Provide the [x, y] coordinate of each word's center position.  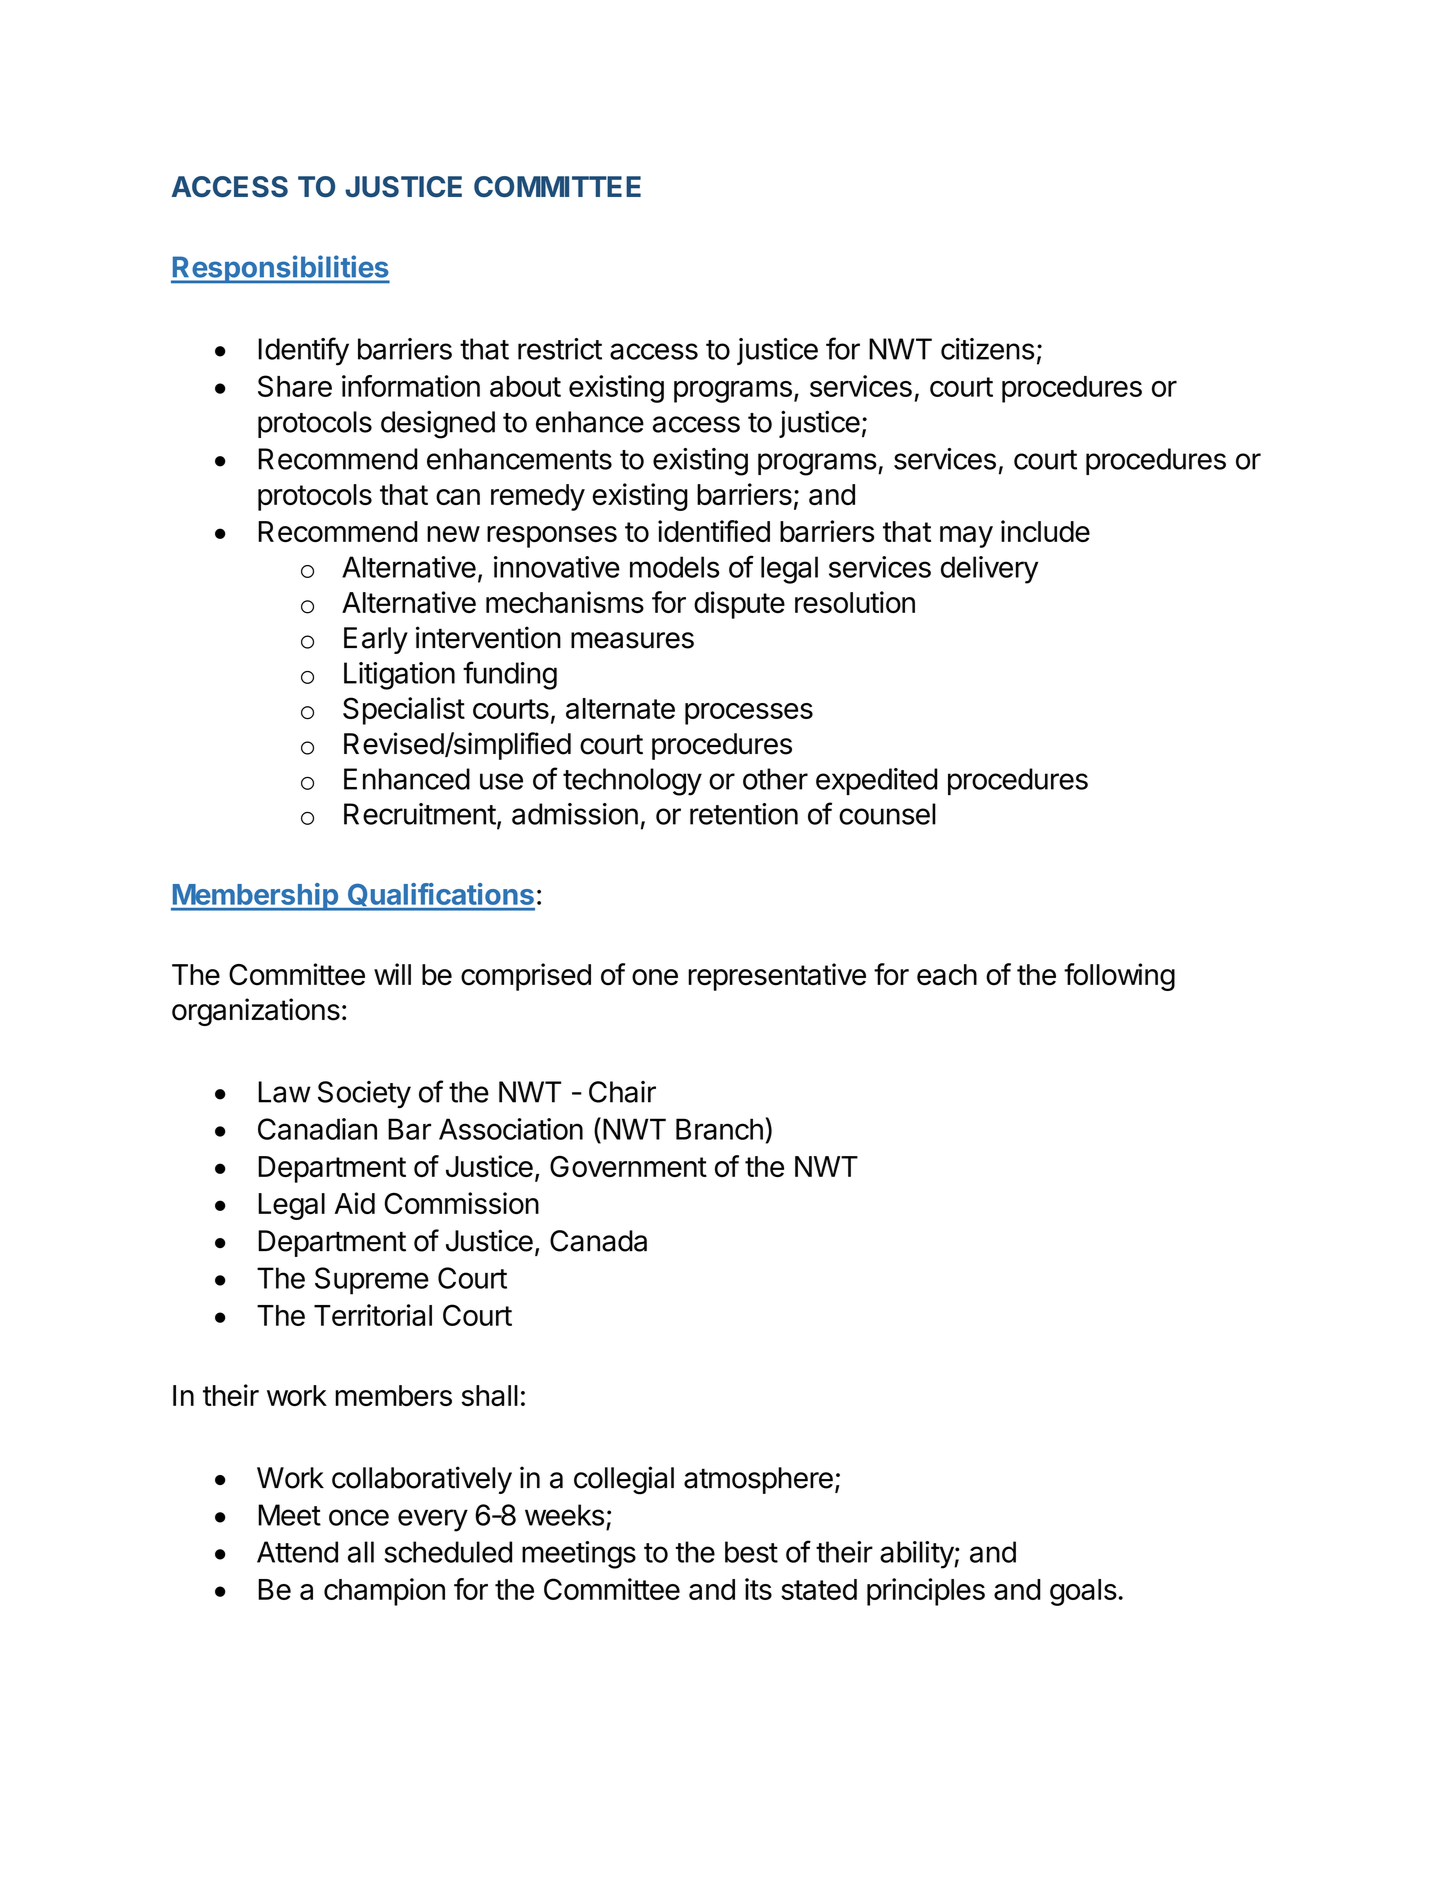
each [947, 975]
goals [1083, 1592]
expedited [877, 781]
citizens [987, 349]
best [751, 1552]
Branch [719, 1129]
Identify [303, 351]
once [359, 1517]
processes [749, 714]
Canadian [317, 1129]
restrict [560, 349]
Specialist [404, 711]
